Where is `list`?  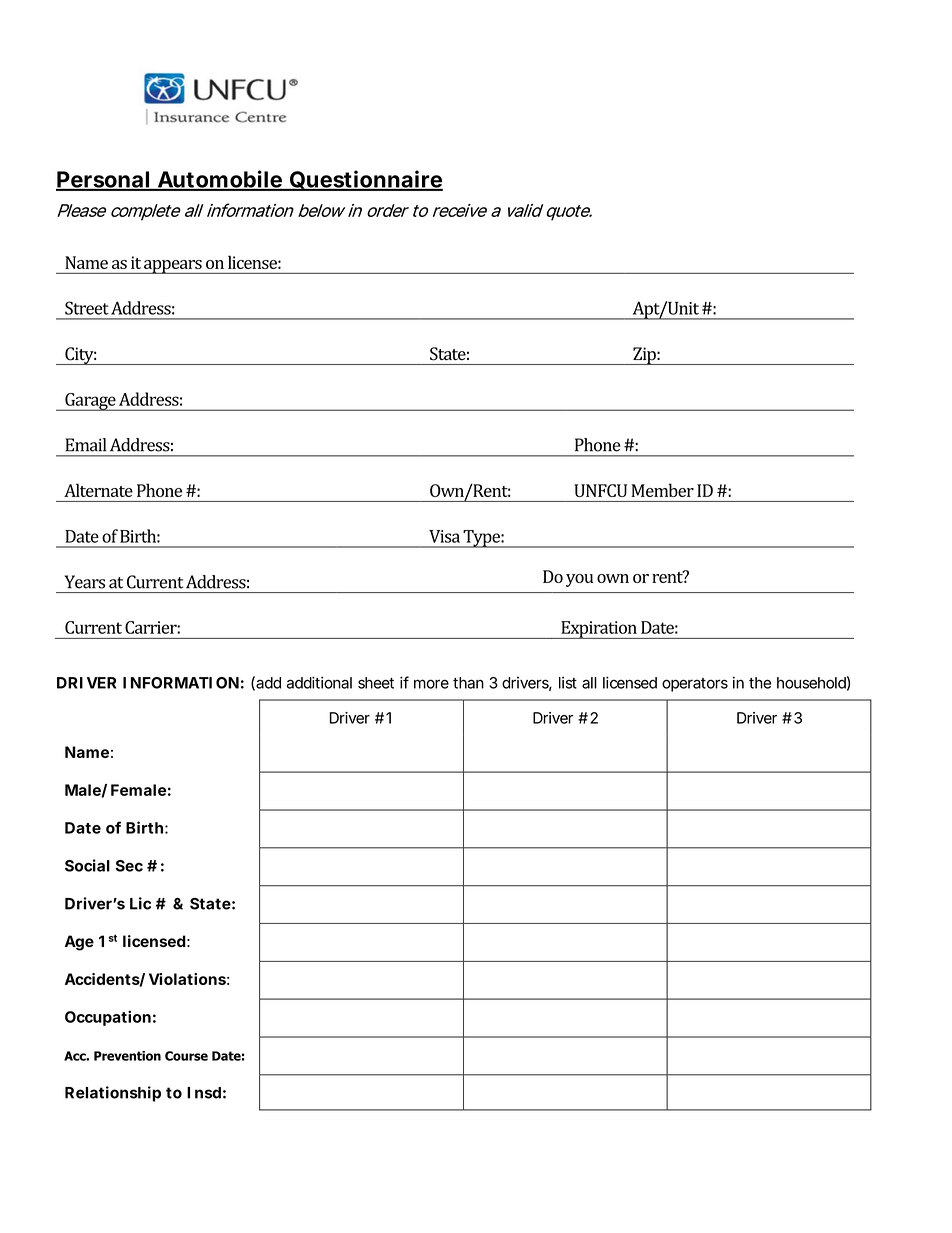
list is located at coordinates (568, 683).
